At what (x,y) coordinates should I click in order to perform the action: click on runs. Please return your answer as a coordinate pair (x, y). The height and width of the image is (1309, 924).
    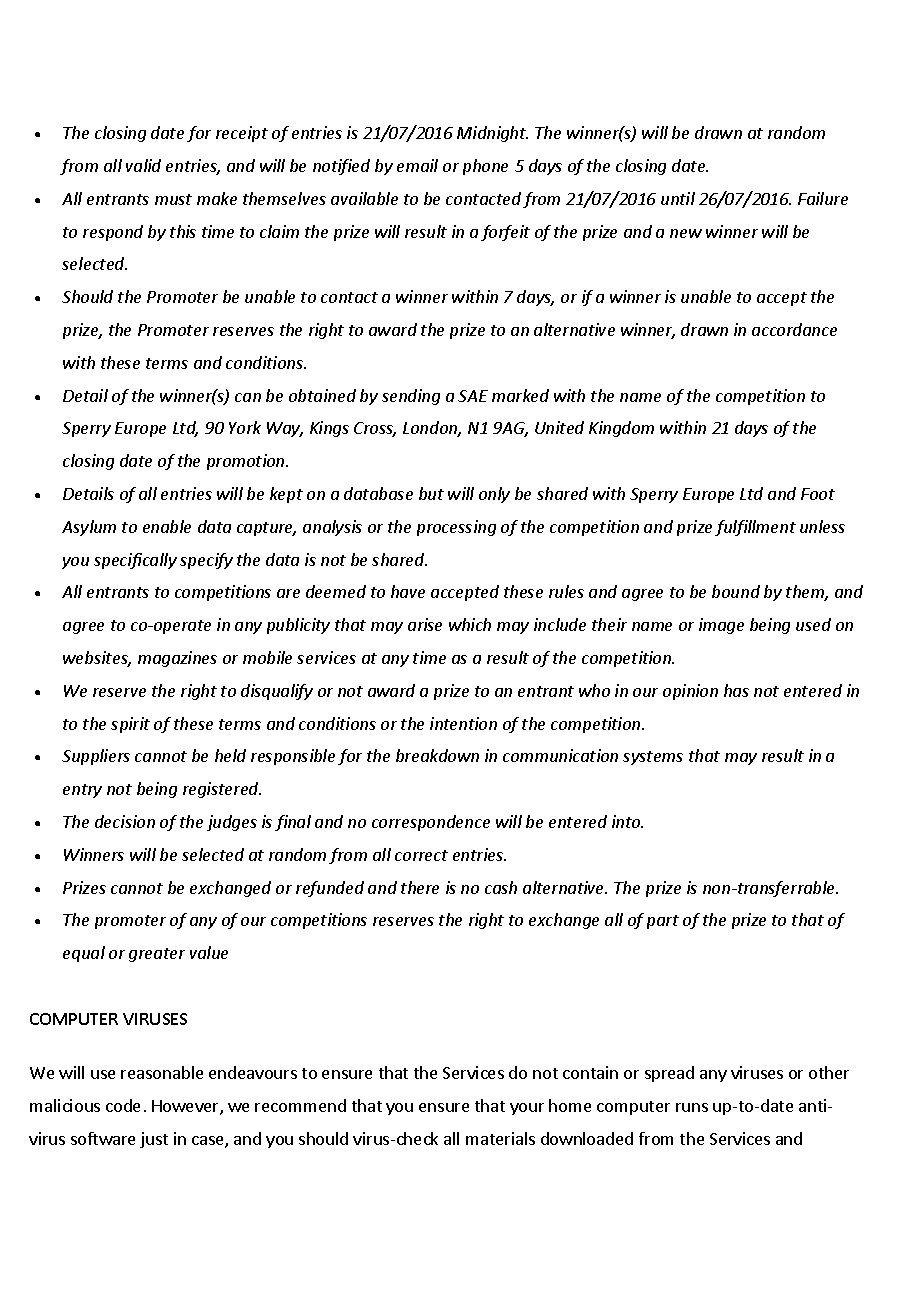
    Looking at the image, I should click on (692, 1107).
